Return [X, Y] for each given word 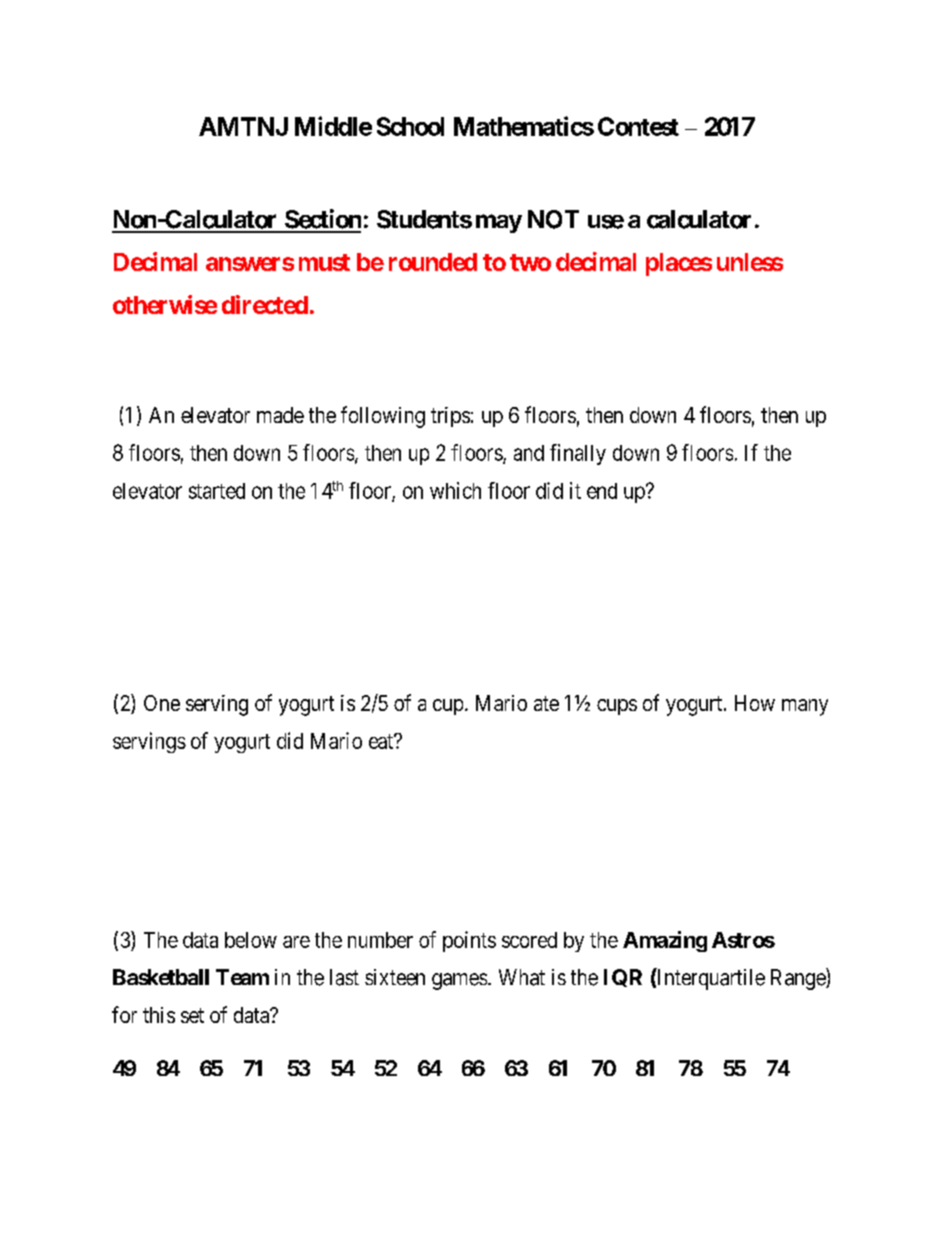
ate [546, 703]
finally [578, 454]
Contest [638, 126]
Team [242, 977]
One [162, 703]
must [324, 262]
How [755, 703]
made [280, 415]
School [410, 126]
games [459, 981]
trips [450, 417]
